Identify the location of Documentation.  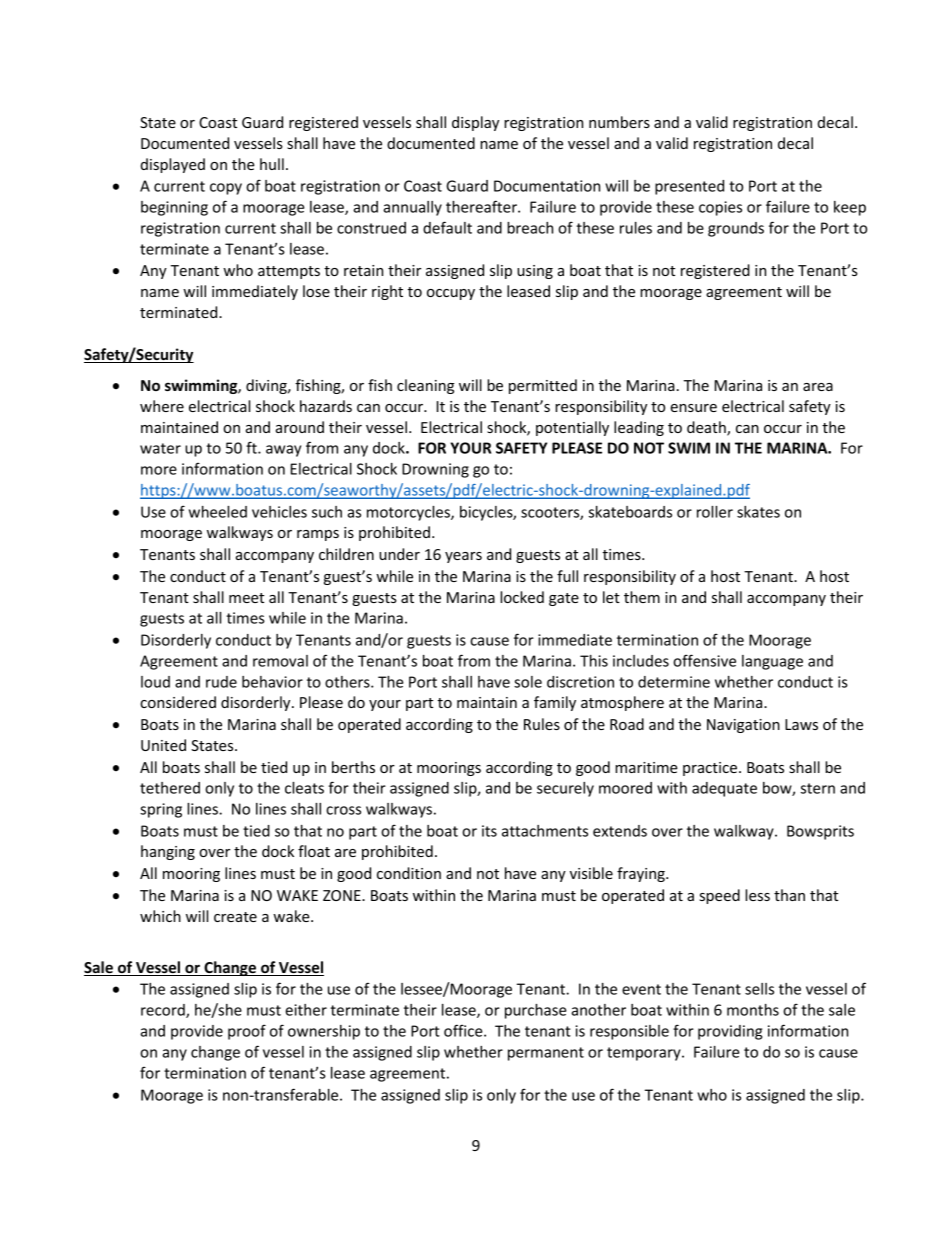
(547, 186).
